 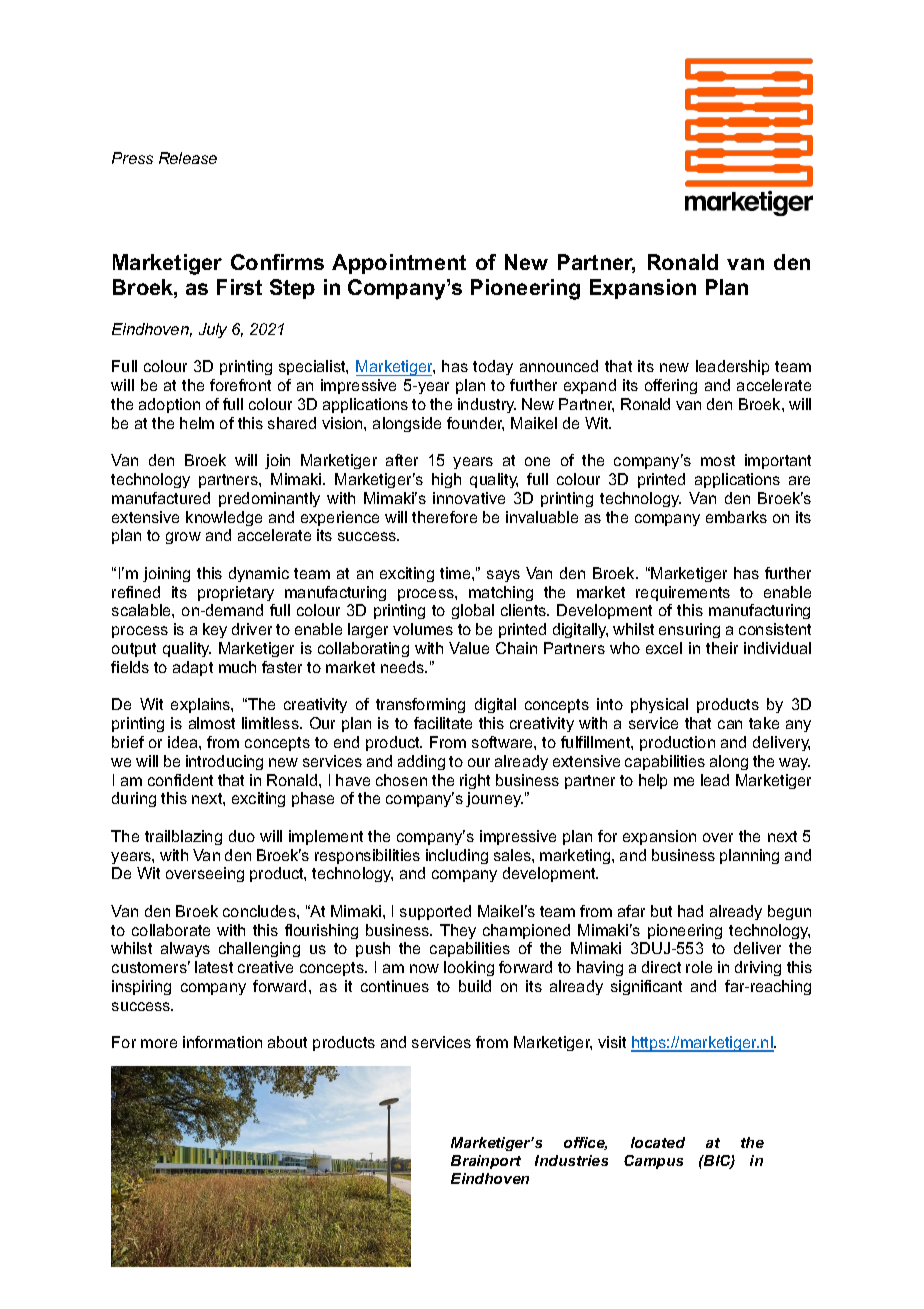 What do you see at coordinates (399, 264) in the image?
I see `Appointment` at bounding box center [399, 264].
